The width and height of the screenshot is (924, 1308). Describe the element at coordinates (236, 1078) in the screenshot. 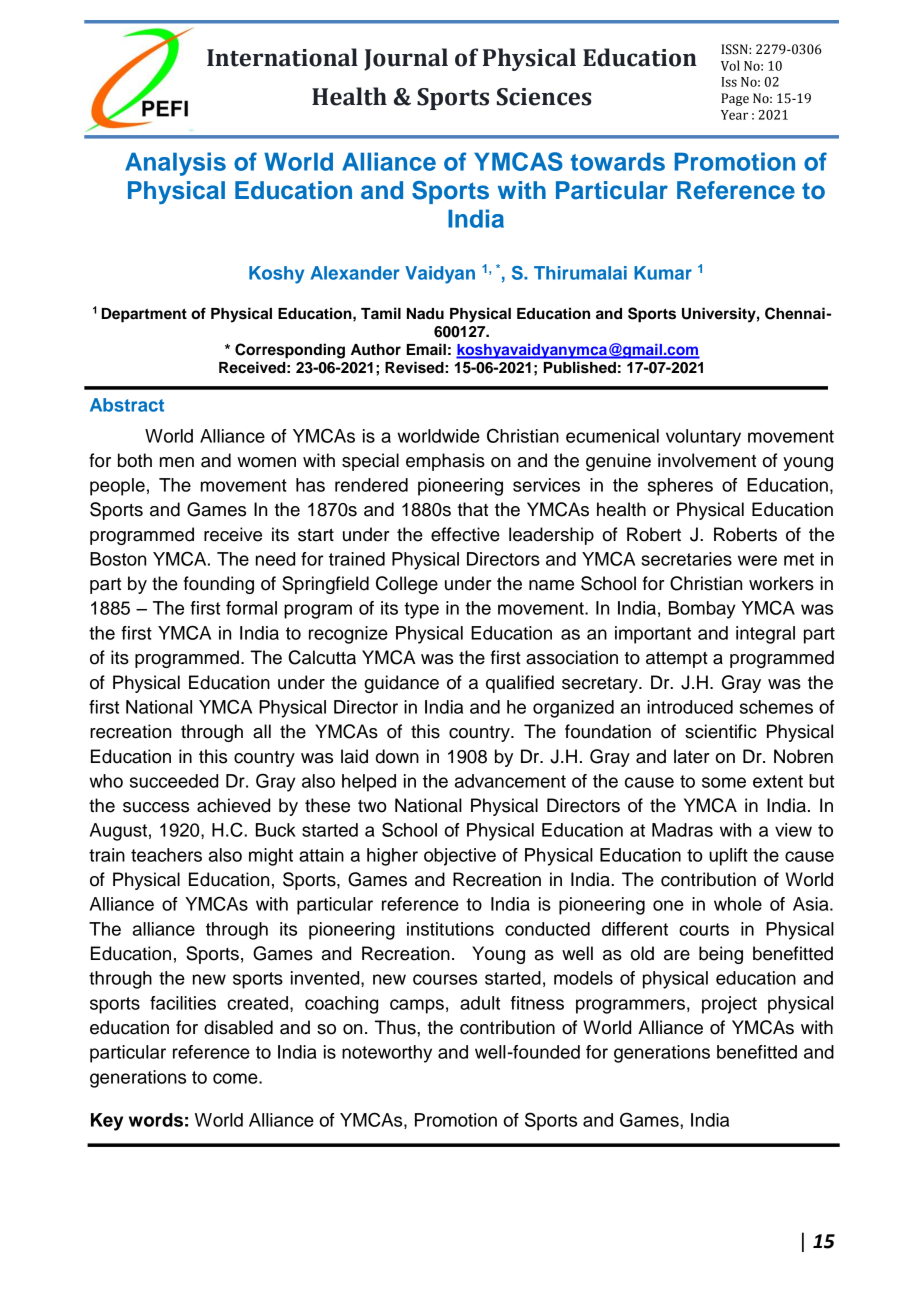

I see `come` at that location.
